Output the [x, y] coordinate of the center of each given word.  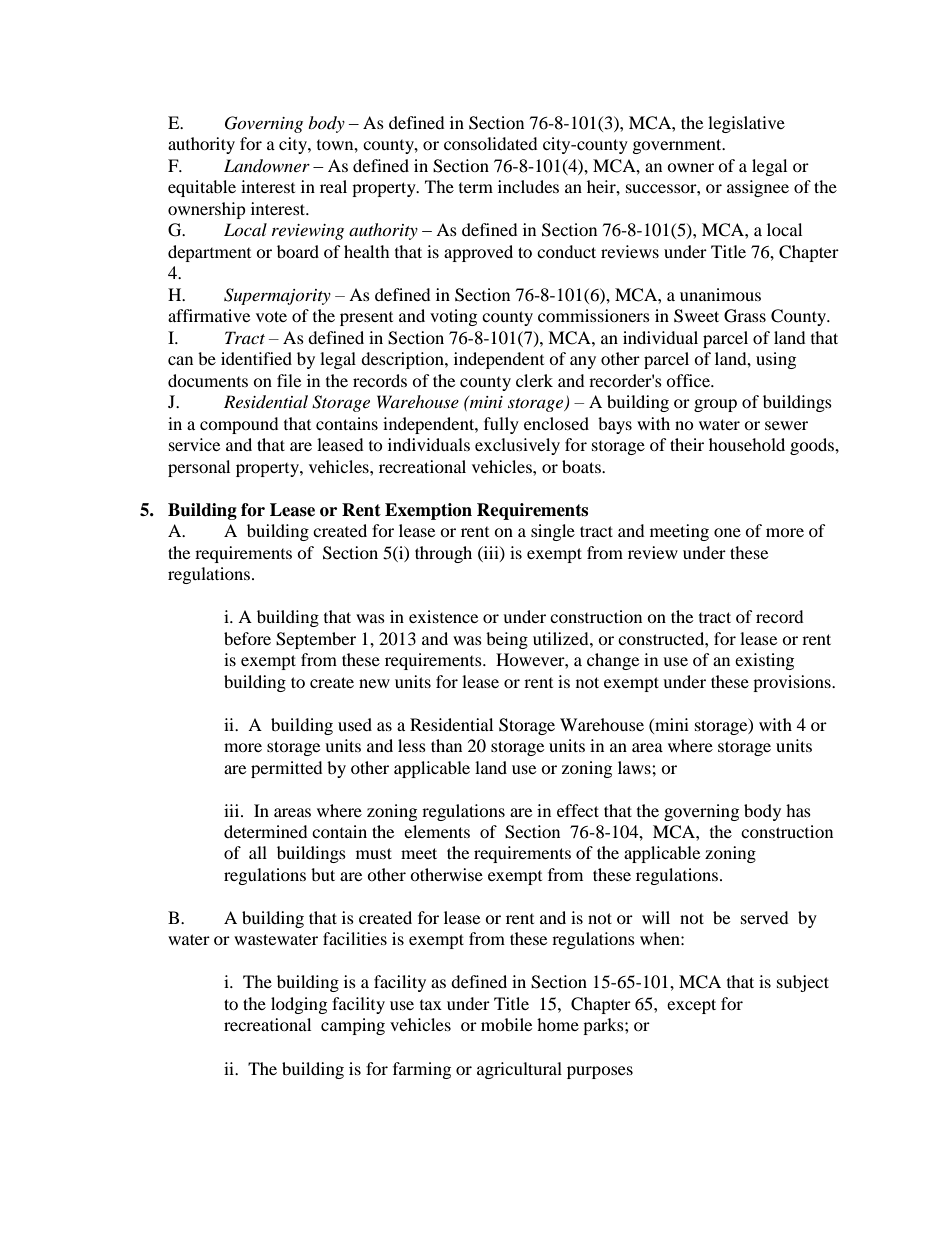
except [691, 1006]
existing [764, 661]
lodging [299, 1005]
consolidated [491, 143]
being [507, 640]
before [247, 638]
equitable [202, 188]
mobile [506, 1024]
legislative [746, 124]
